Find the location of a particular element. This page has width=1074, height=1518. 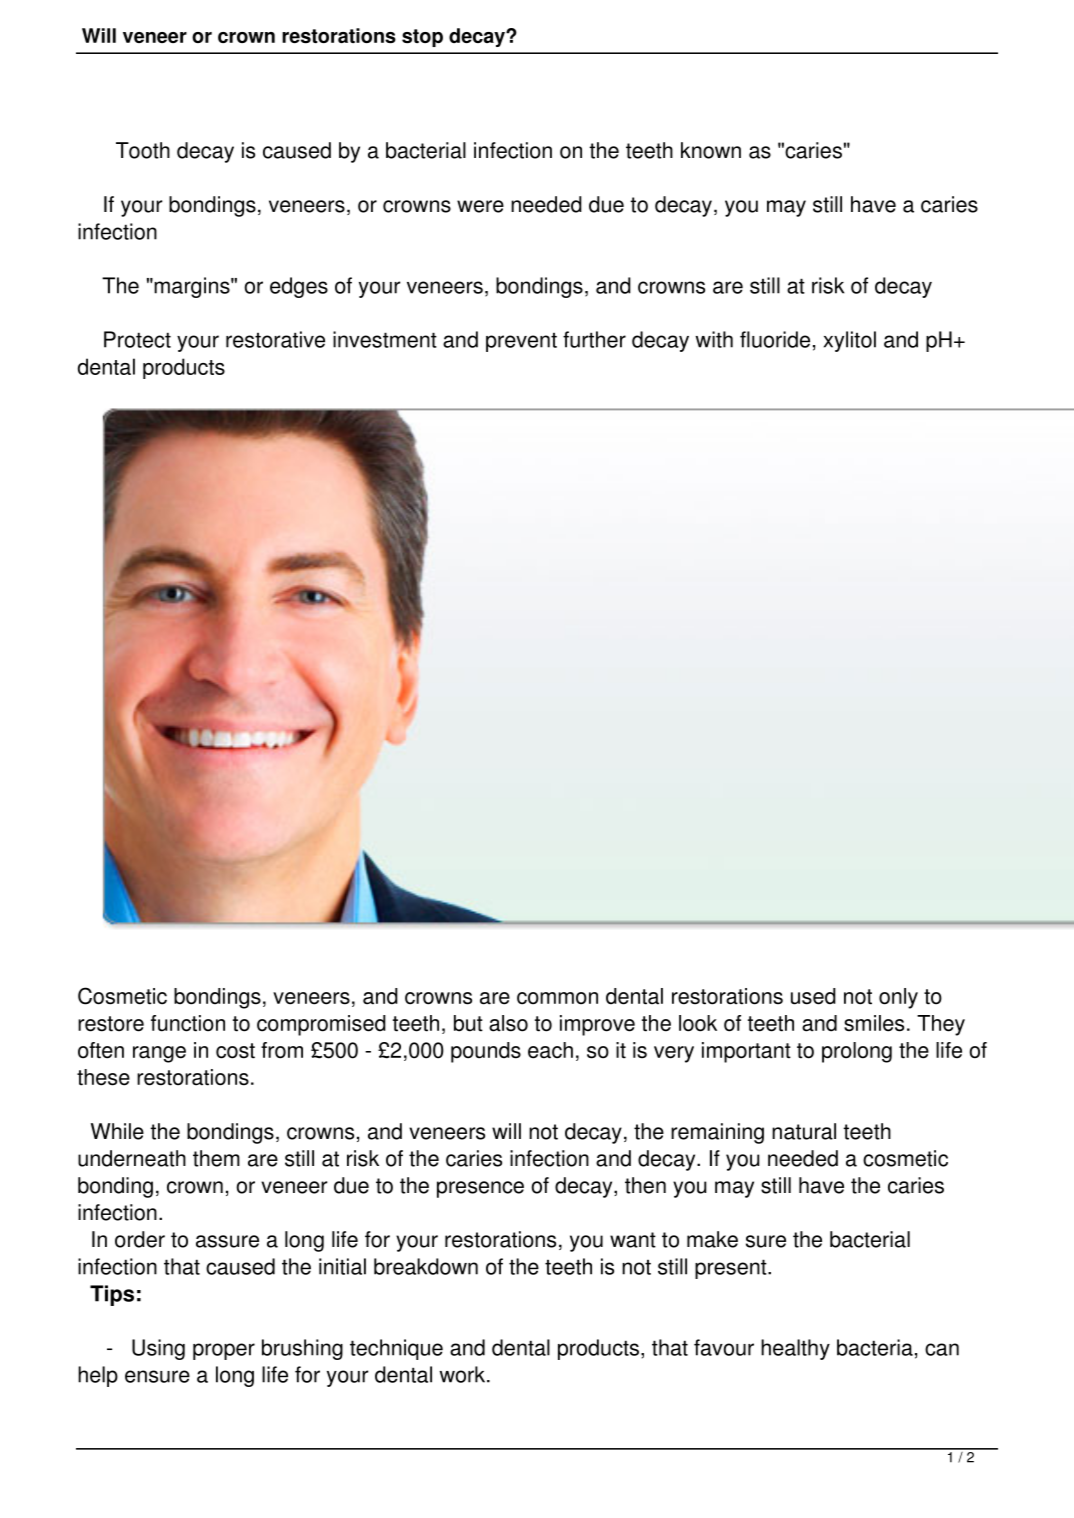

proper is located at coordinates (224, 1351).
